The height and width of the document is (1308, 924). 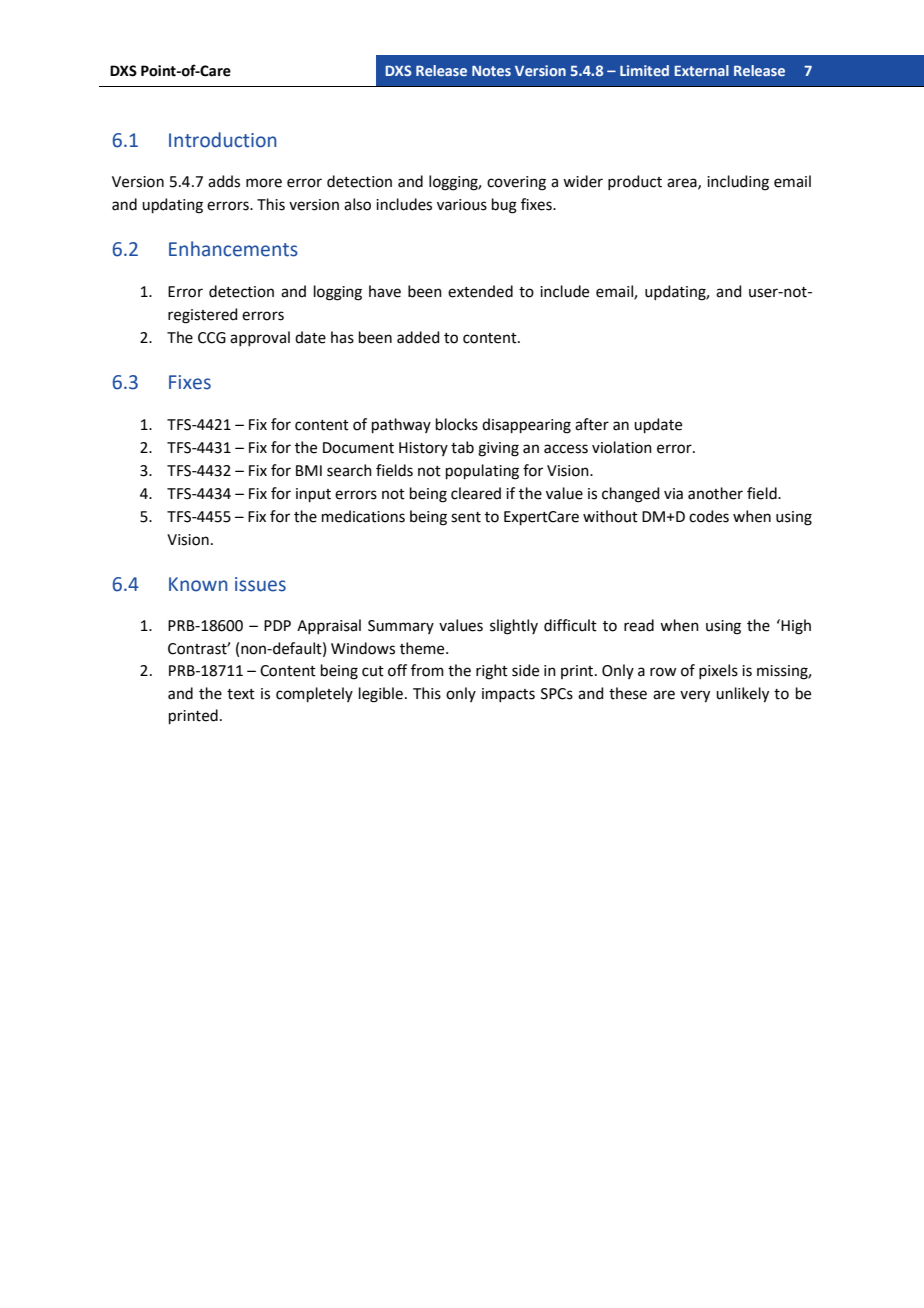 What do you see at coordinates (592, 424) in the document?
I see `after` at bounding box center [592, 424].
